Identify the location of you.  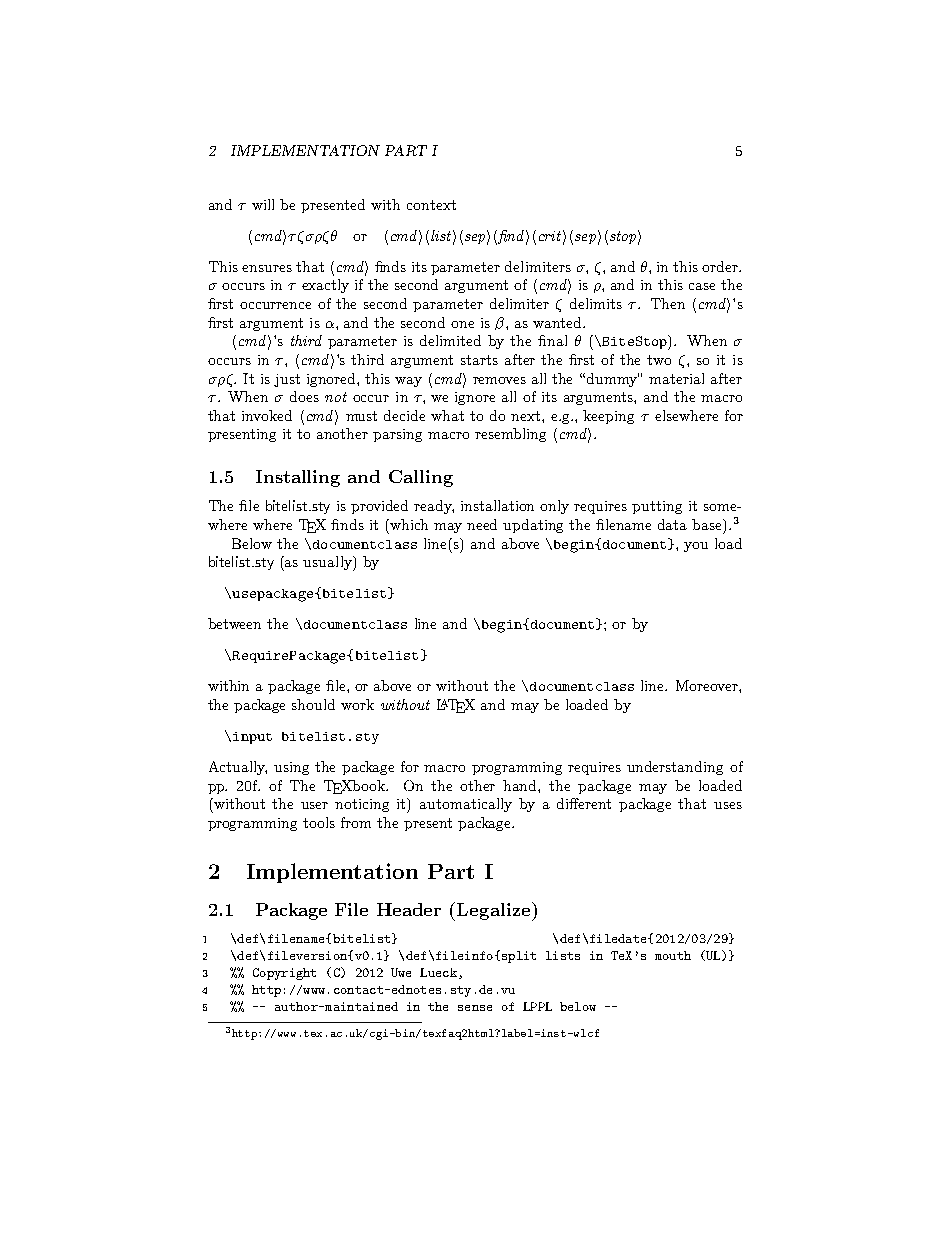
(696, 547).
